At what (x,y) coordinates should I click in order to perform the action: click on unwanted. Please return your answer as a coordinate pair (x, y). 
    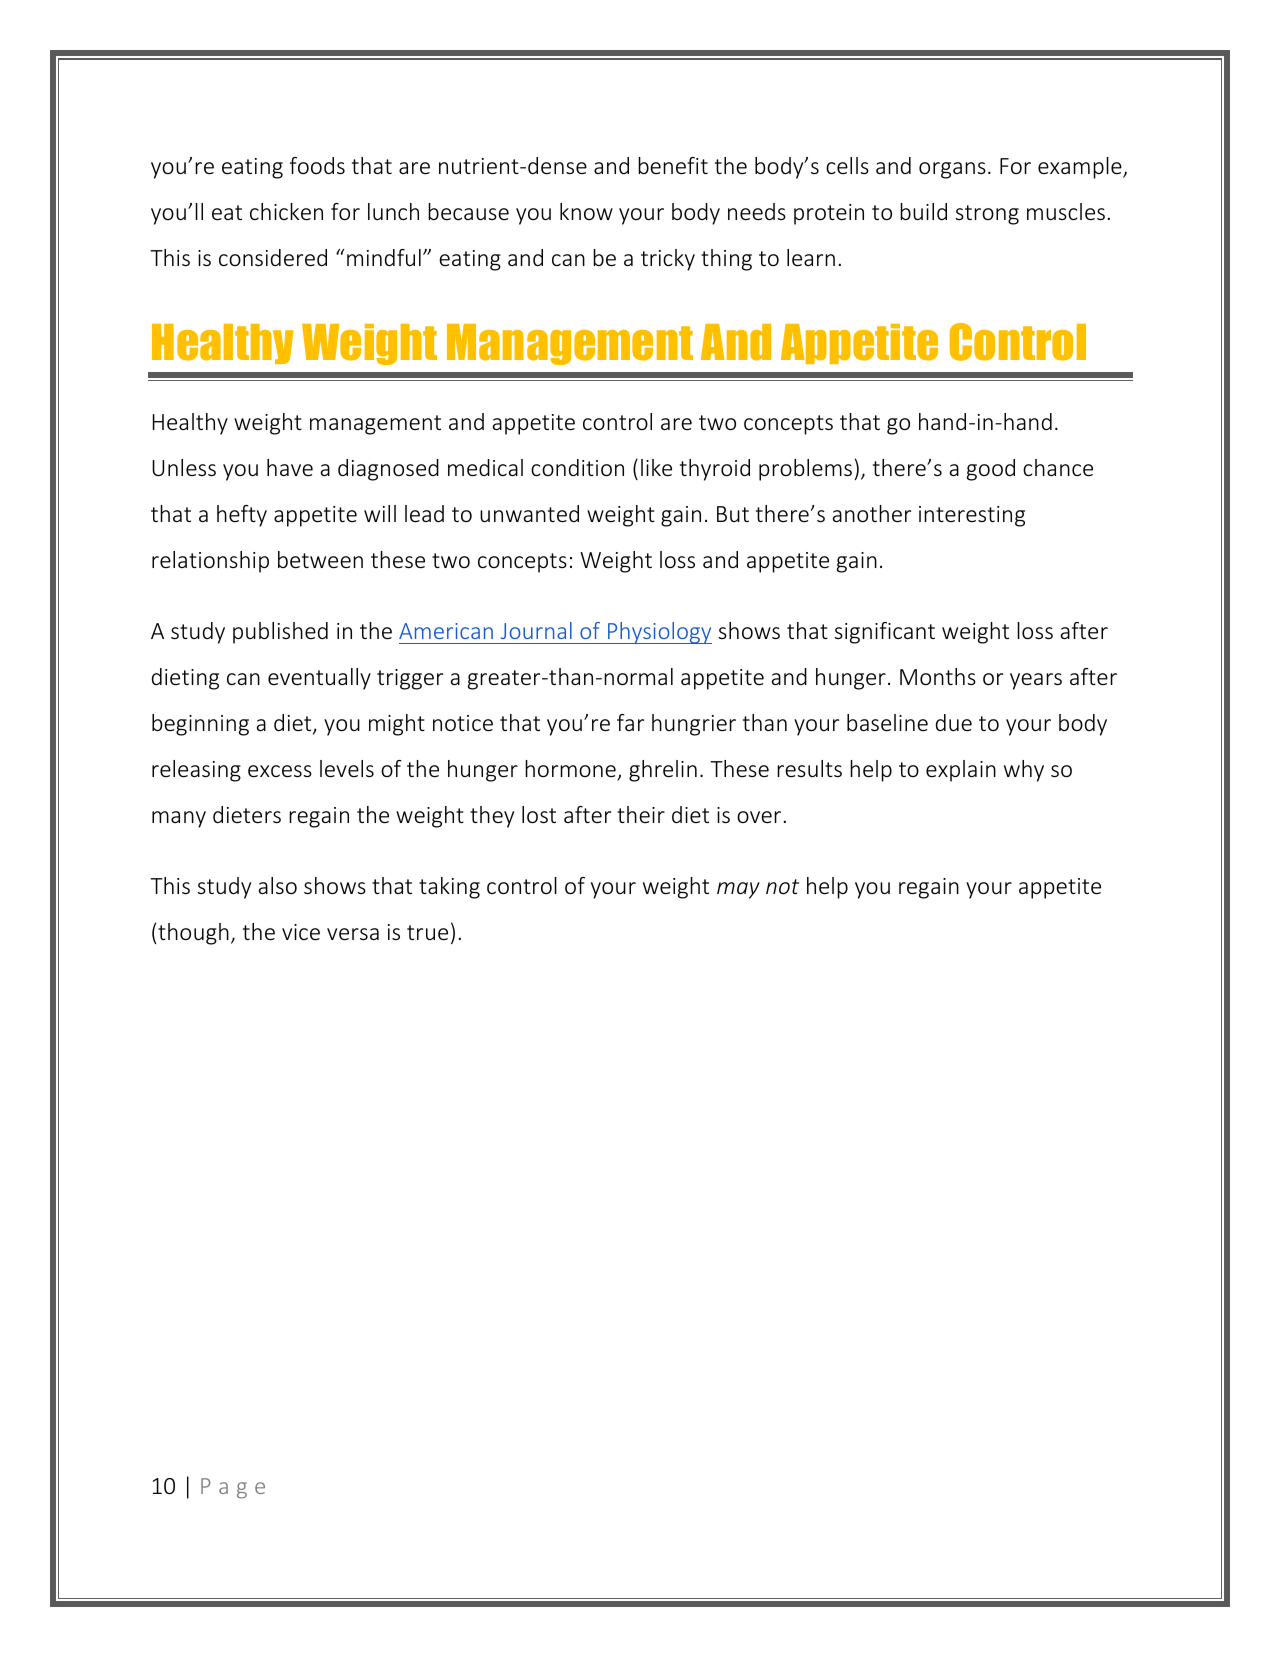
    Looking at the image, I should click on (529, 513).
